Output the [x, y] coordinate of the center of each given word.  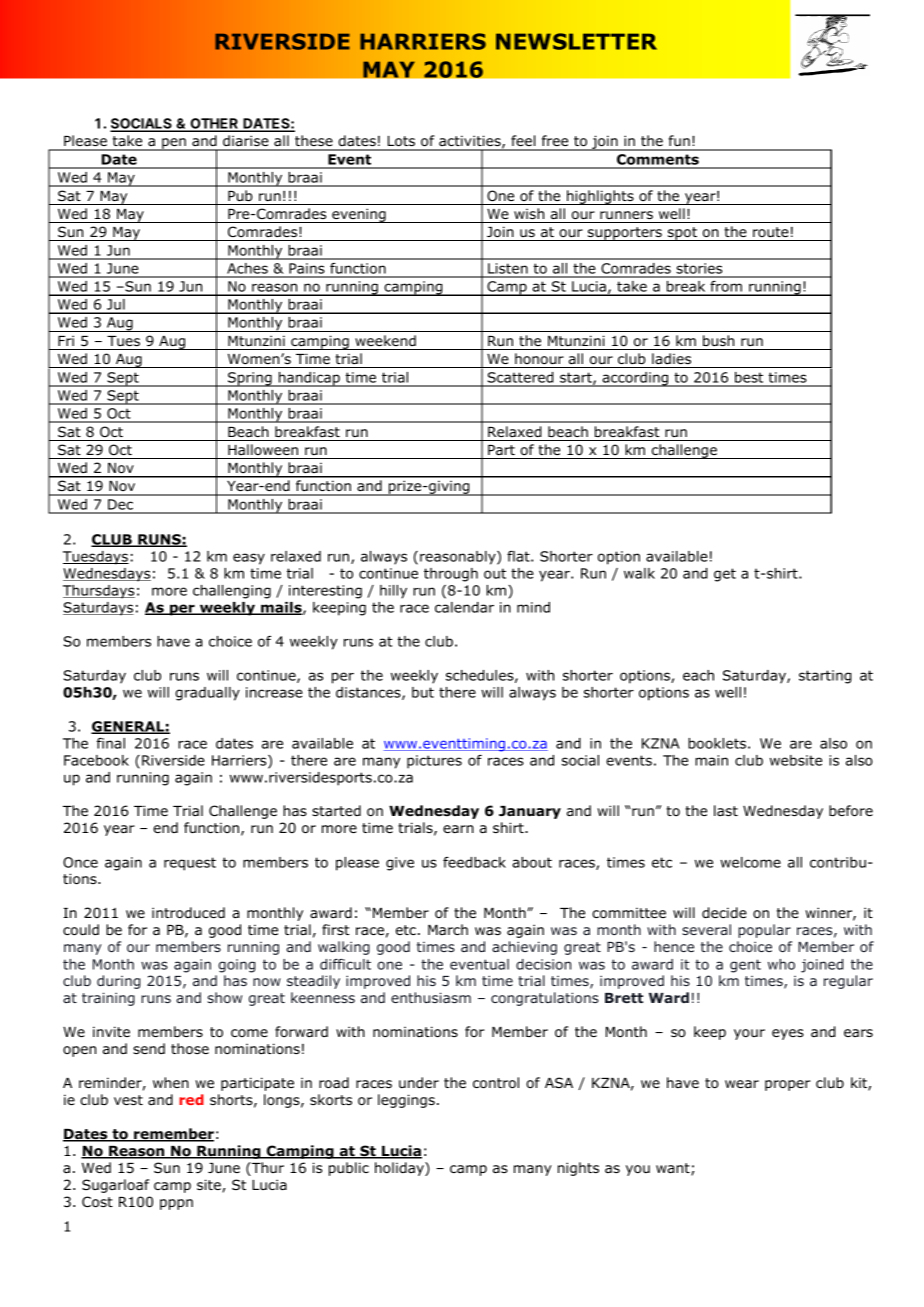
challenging [232, 592]
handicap [309, 379]
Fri [66, 340]
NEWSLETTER [576, 41]
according [635, 379]
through [451, 575]
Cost [97, 1201]
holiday [400, 1169]
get [725, 575]
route [771, 232]
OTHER [214, 125]
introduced [188, 912]
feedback [474, 862]
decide [724, 912]
